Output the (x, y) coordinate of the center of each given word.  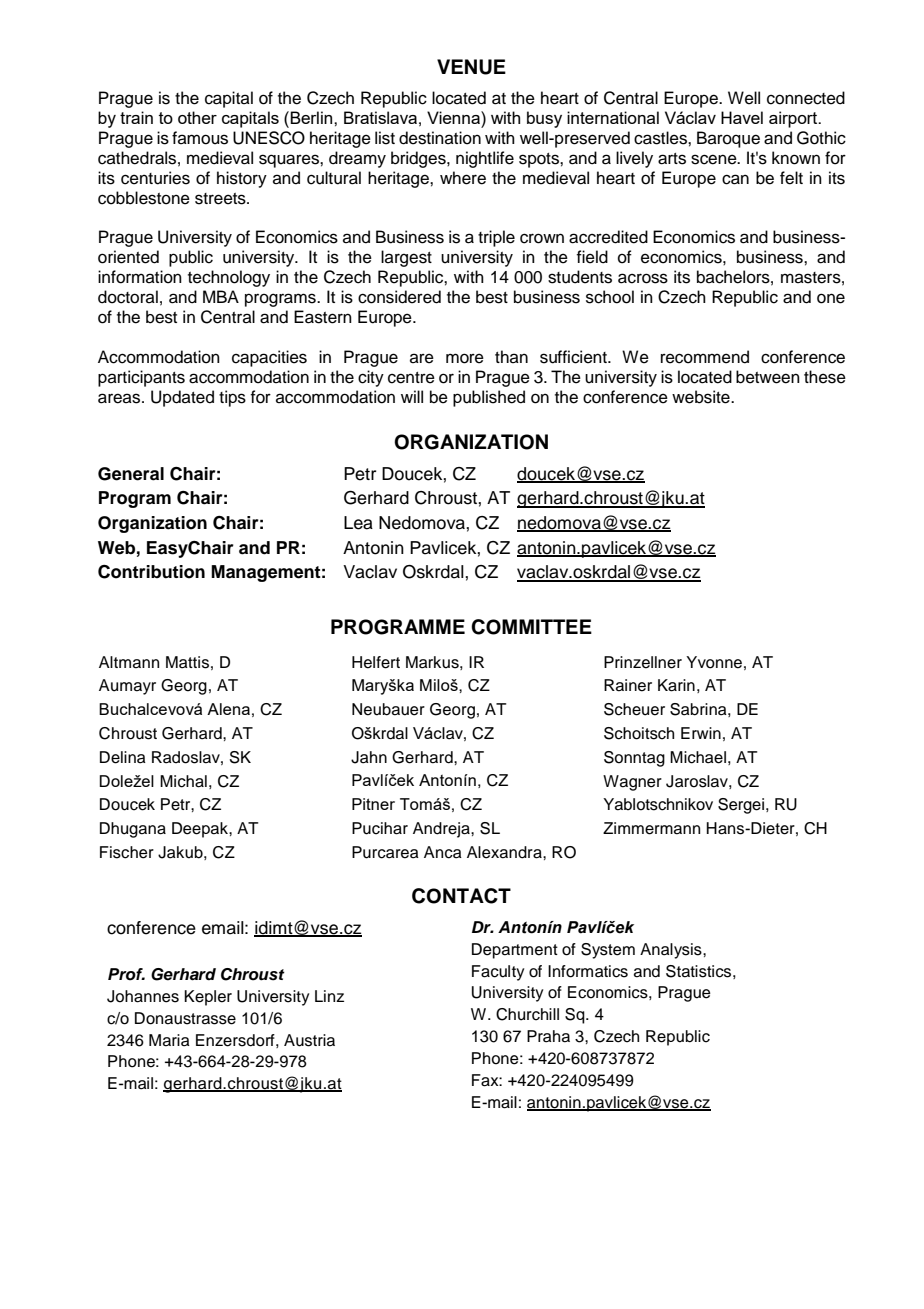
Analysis (672, 951)
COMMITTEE (531, 627)
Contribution (151, 572)
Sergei (741, 806)
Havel (742, 117)
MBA (221, 296)
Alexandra (505, 852)
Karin (676, 685)
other (197, 117)
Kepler (208, 998)
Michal (183, 781)
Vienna (454, 117)
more (465, 358)
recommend (705, 357)
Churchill (527, 1014)
